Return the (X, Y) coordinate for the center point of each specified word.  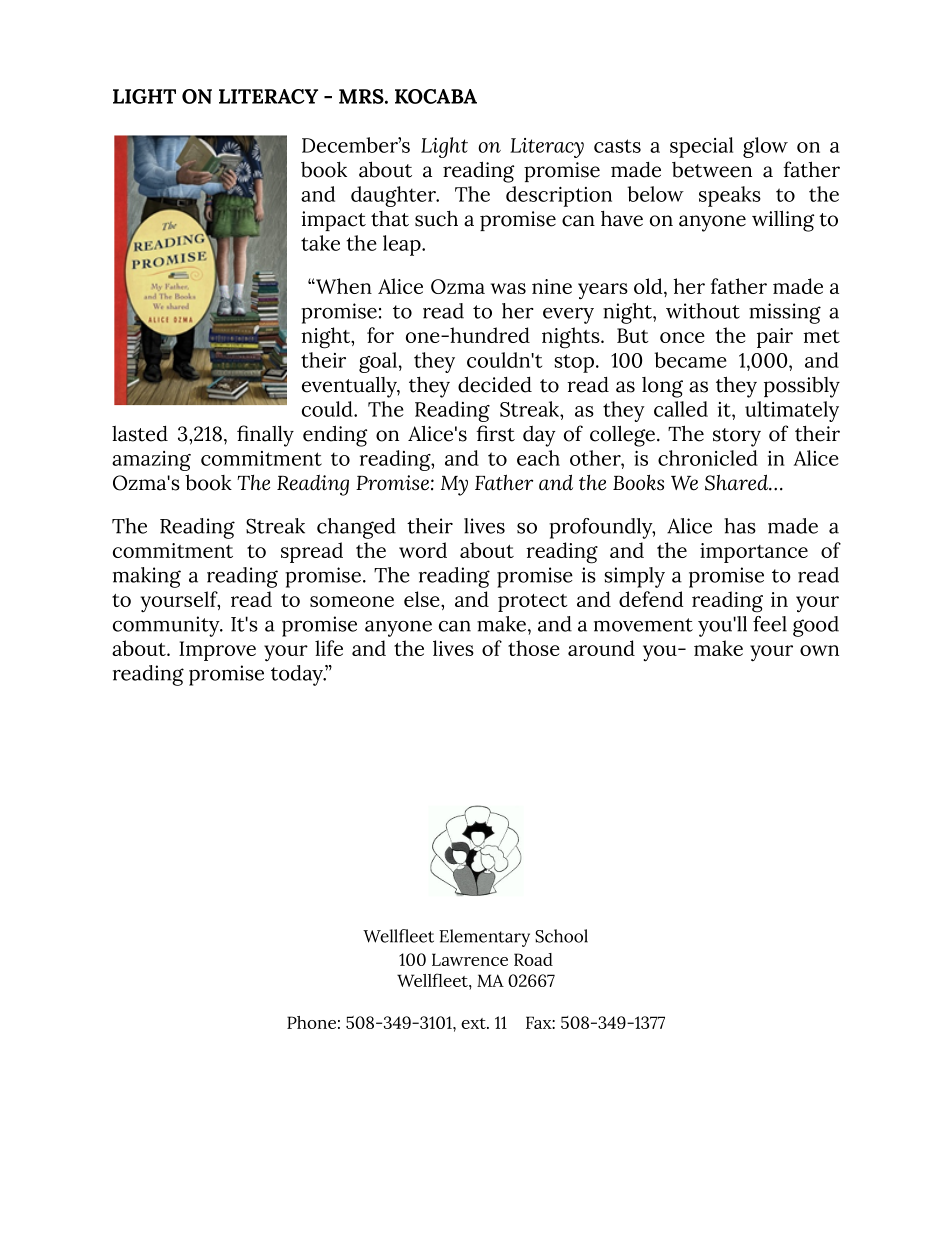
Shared (738, 482)
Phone (311, 1022)
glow (765, 147)
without (703, 311)
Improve (217, 651)
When (343, 286)
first (495, 433)
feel (770, 624)
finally (265, 436)
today (298, 675)
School (561, 936)
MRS (362, 96)
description (559, 196)
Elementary (484, 938)
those (534, 648)
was (508, 288)
